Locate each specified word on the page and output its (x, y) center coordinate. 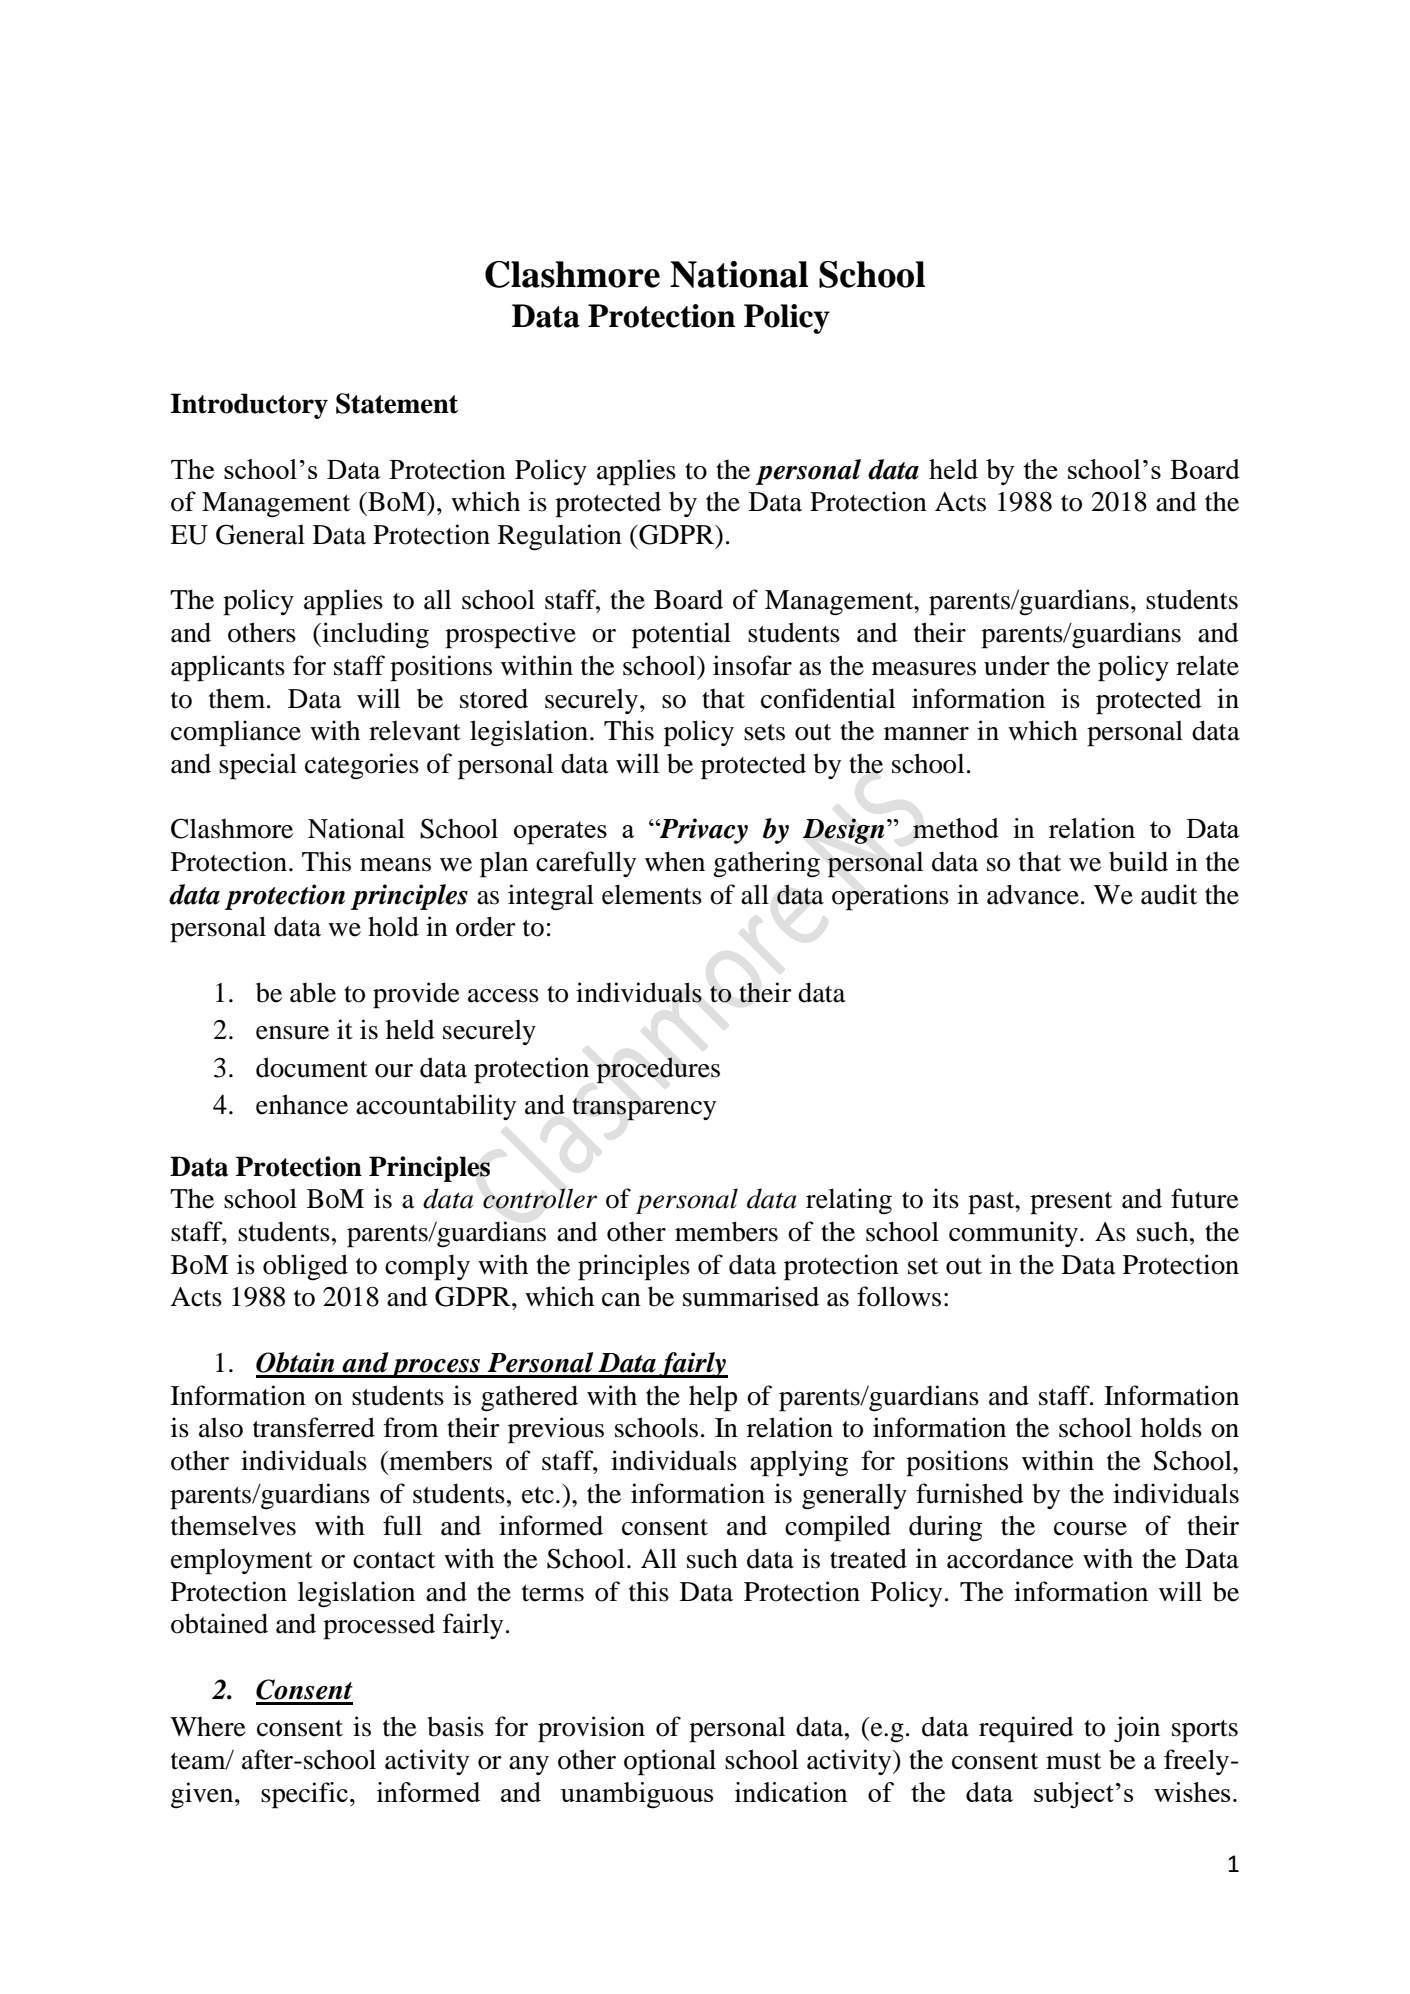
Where (208, 1727)
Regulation (560, 537)
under (1017, 665)
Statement (397, 403)
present (1071, 1203)
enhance (302, 1104)
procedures (658, 1070)
